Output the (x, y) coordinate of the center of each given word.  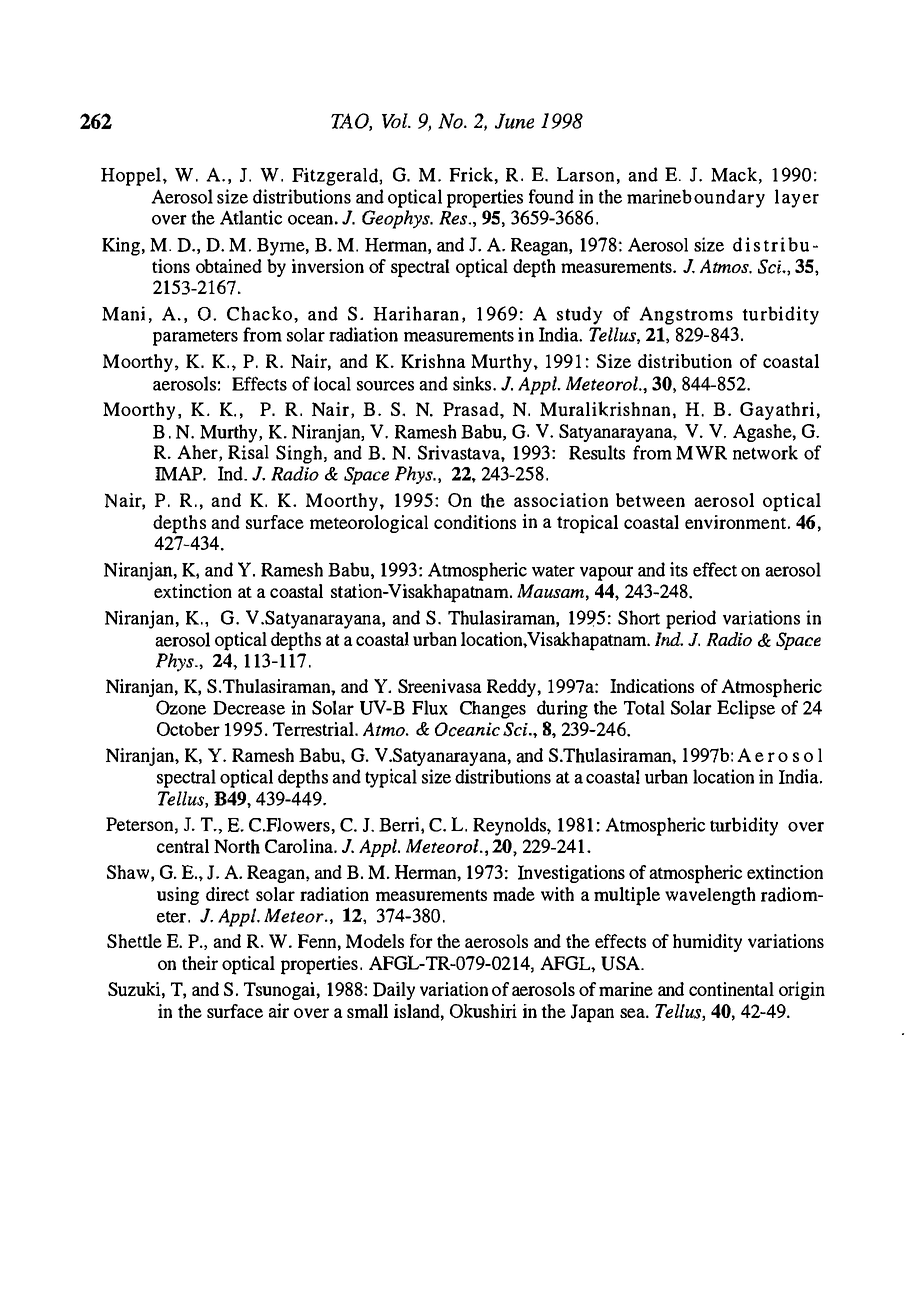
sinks (472, 383)
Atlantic (251, 217)
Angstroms (686, 315)
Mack (734, 174)
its (679, 569)
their (200, 963)
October (188, 729)
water (553, 571)
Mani (123, 313)
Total (644, 707)
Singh (299, 454)
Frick (472, 174)
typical (391, 778)
